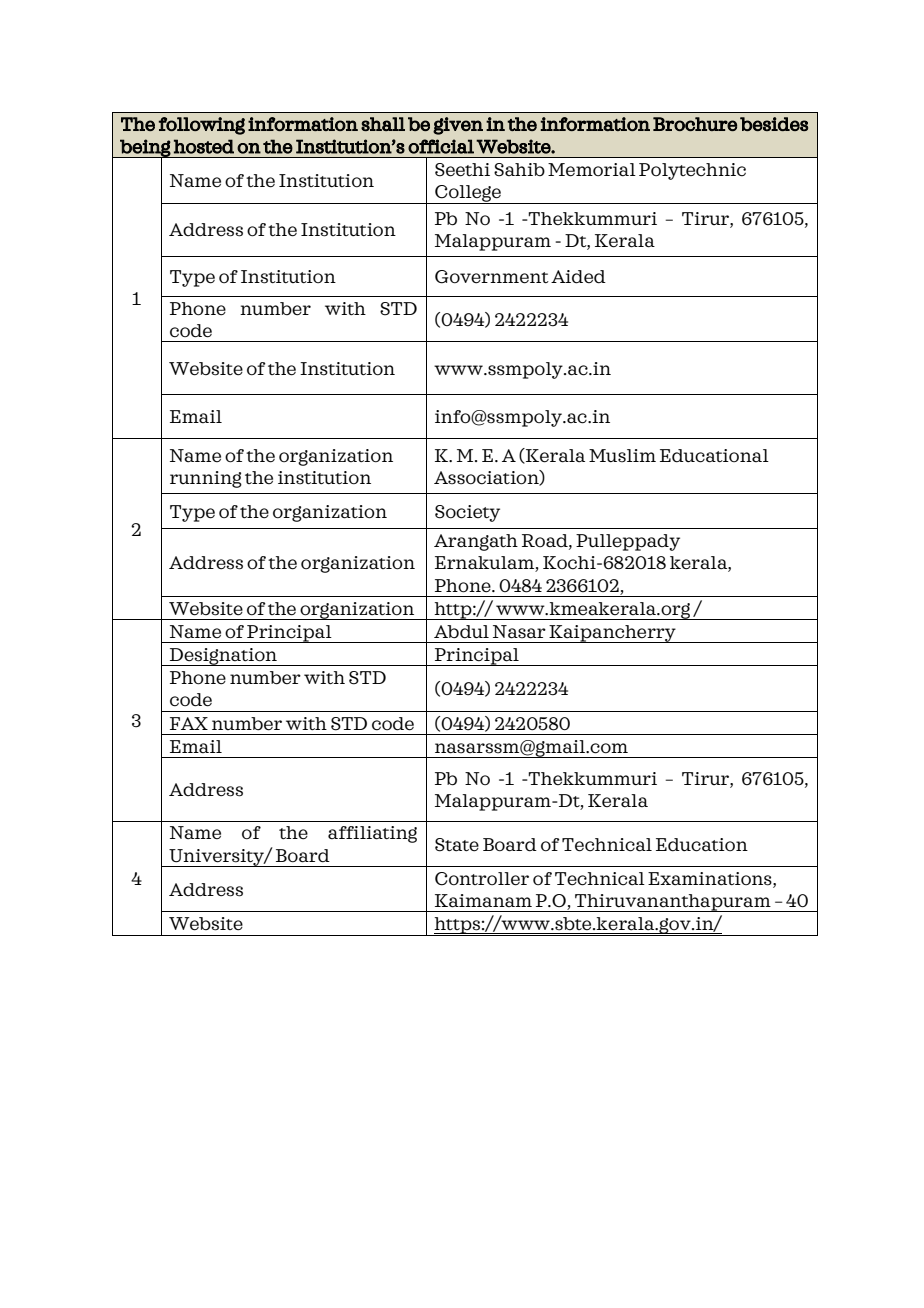 The height and width of the screenshot is (1308, 924). Describe the element at coordinates (461, 632) in the screenshot. I see `Abdul` at that location.
